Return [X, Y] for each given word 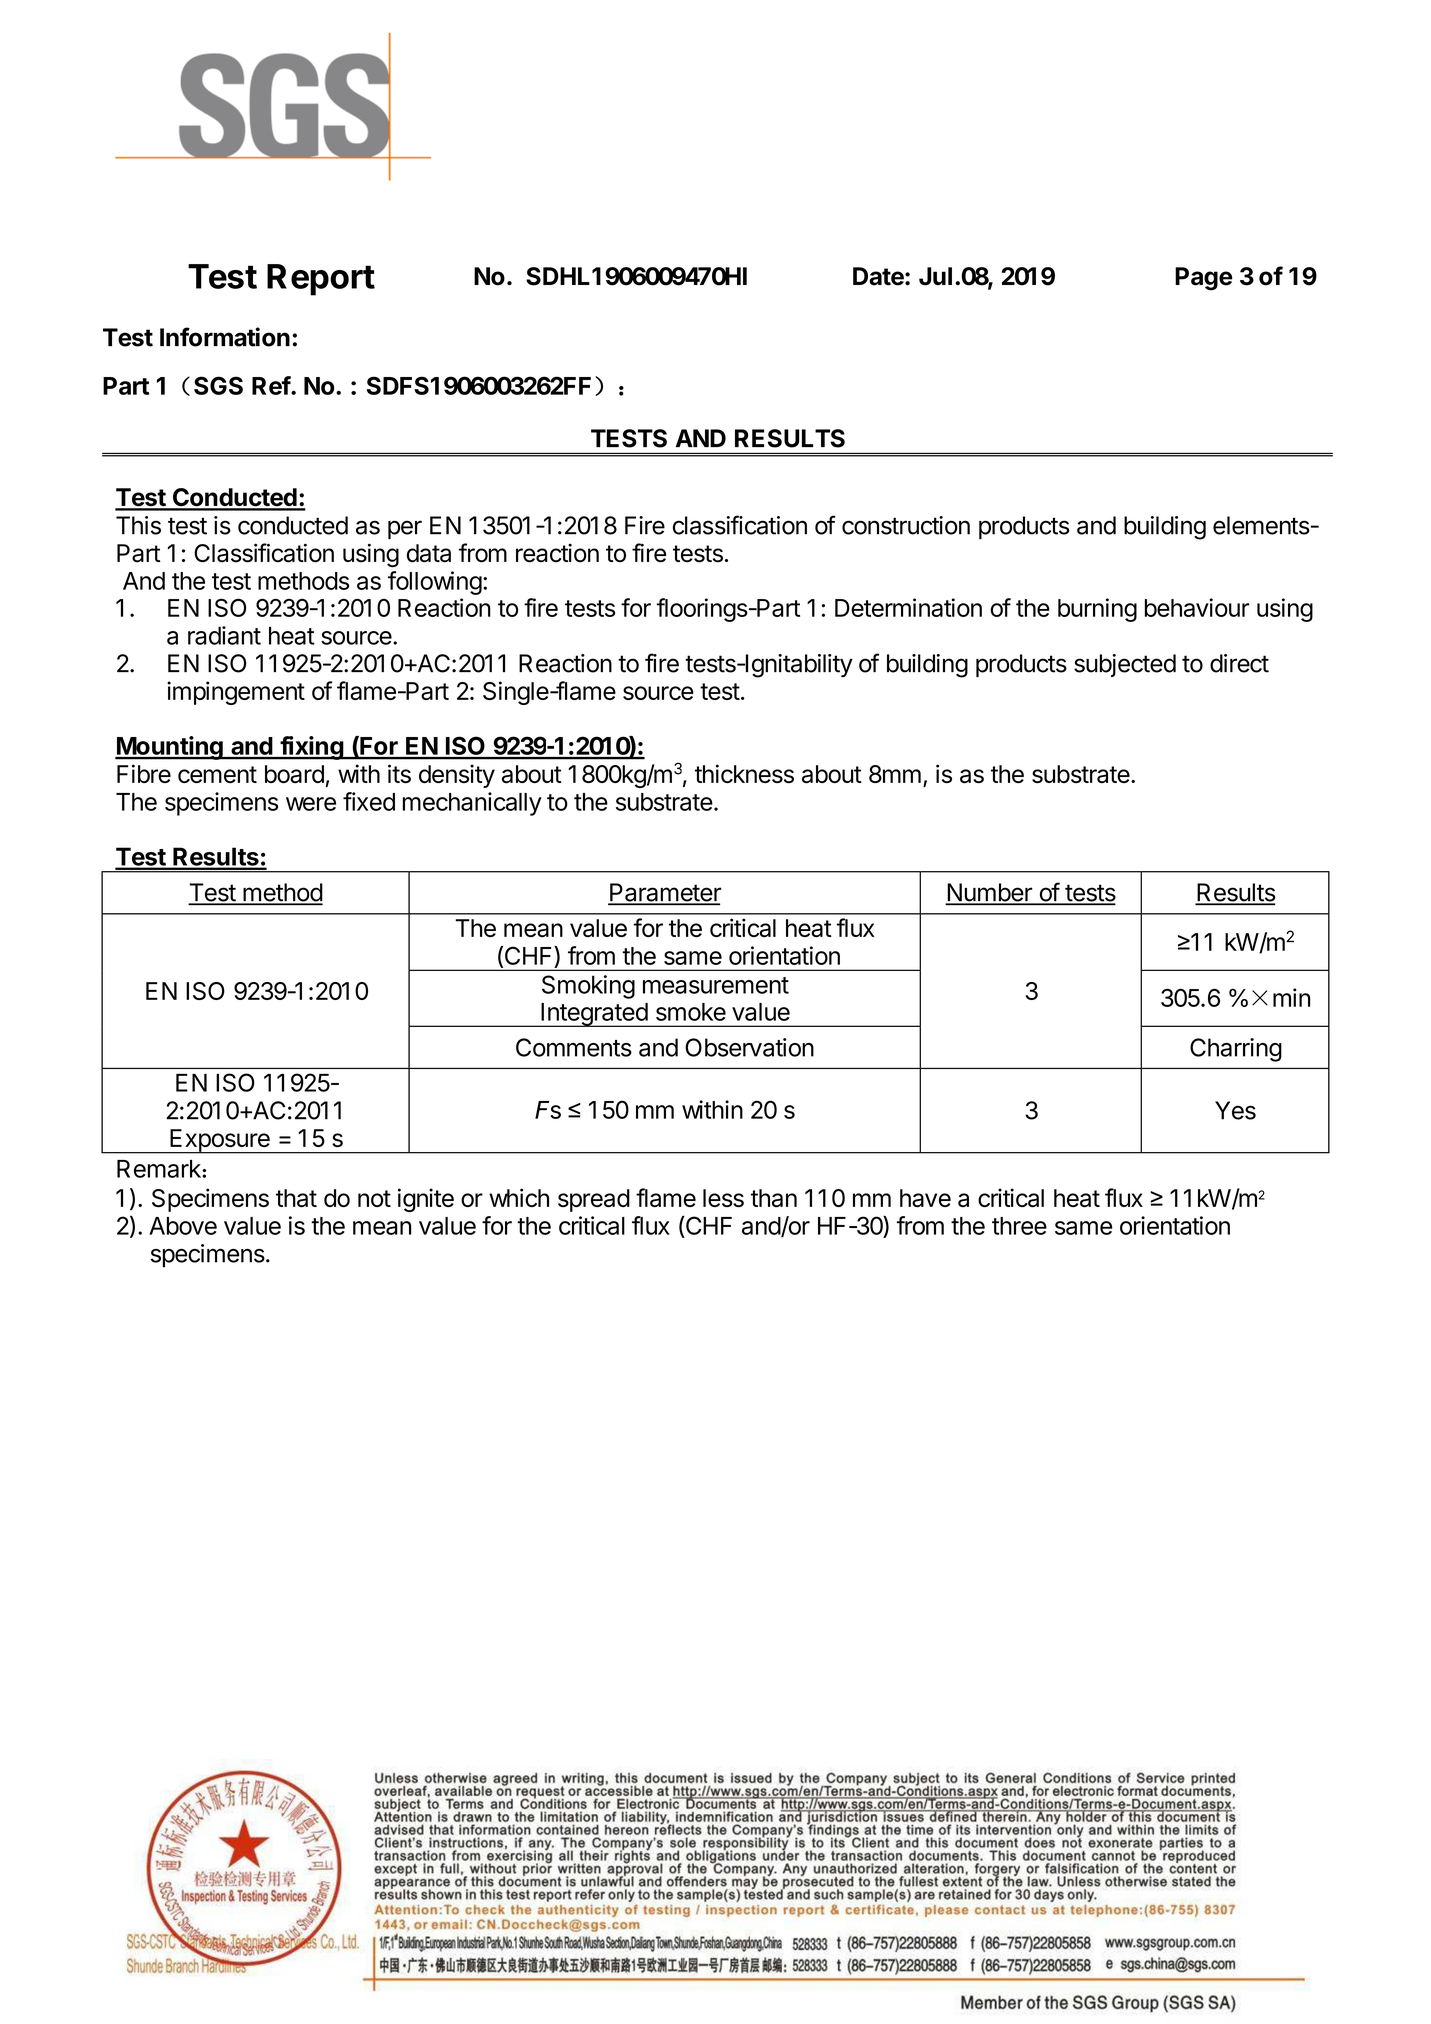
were [311, 804]
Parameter [664, 893]
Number [990, 893]
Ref [272, 385]
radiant [224, 635]
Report [321, 280]
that [296, 1198]
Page [1203, 279]
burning [1097, 610]
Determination [908, 607]
